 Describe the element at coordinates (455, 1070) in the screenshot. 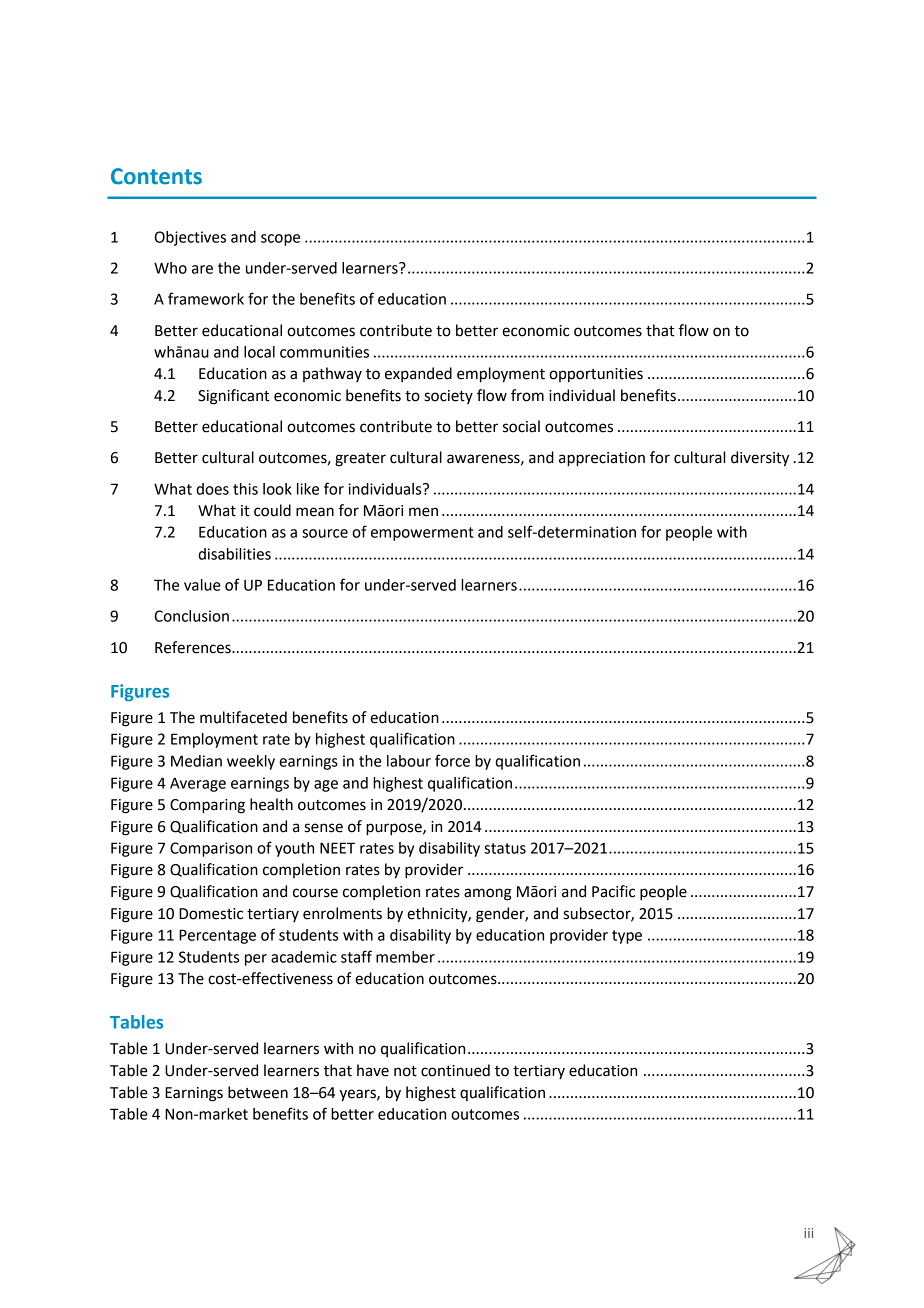

I see `continued` at that location.
